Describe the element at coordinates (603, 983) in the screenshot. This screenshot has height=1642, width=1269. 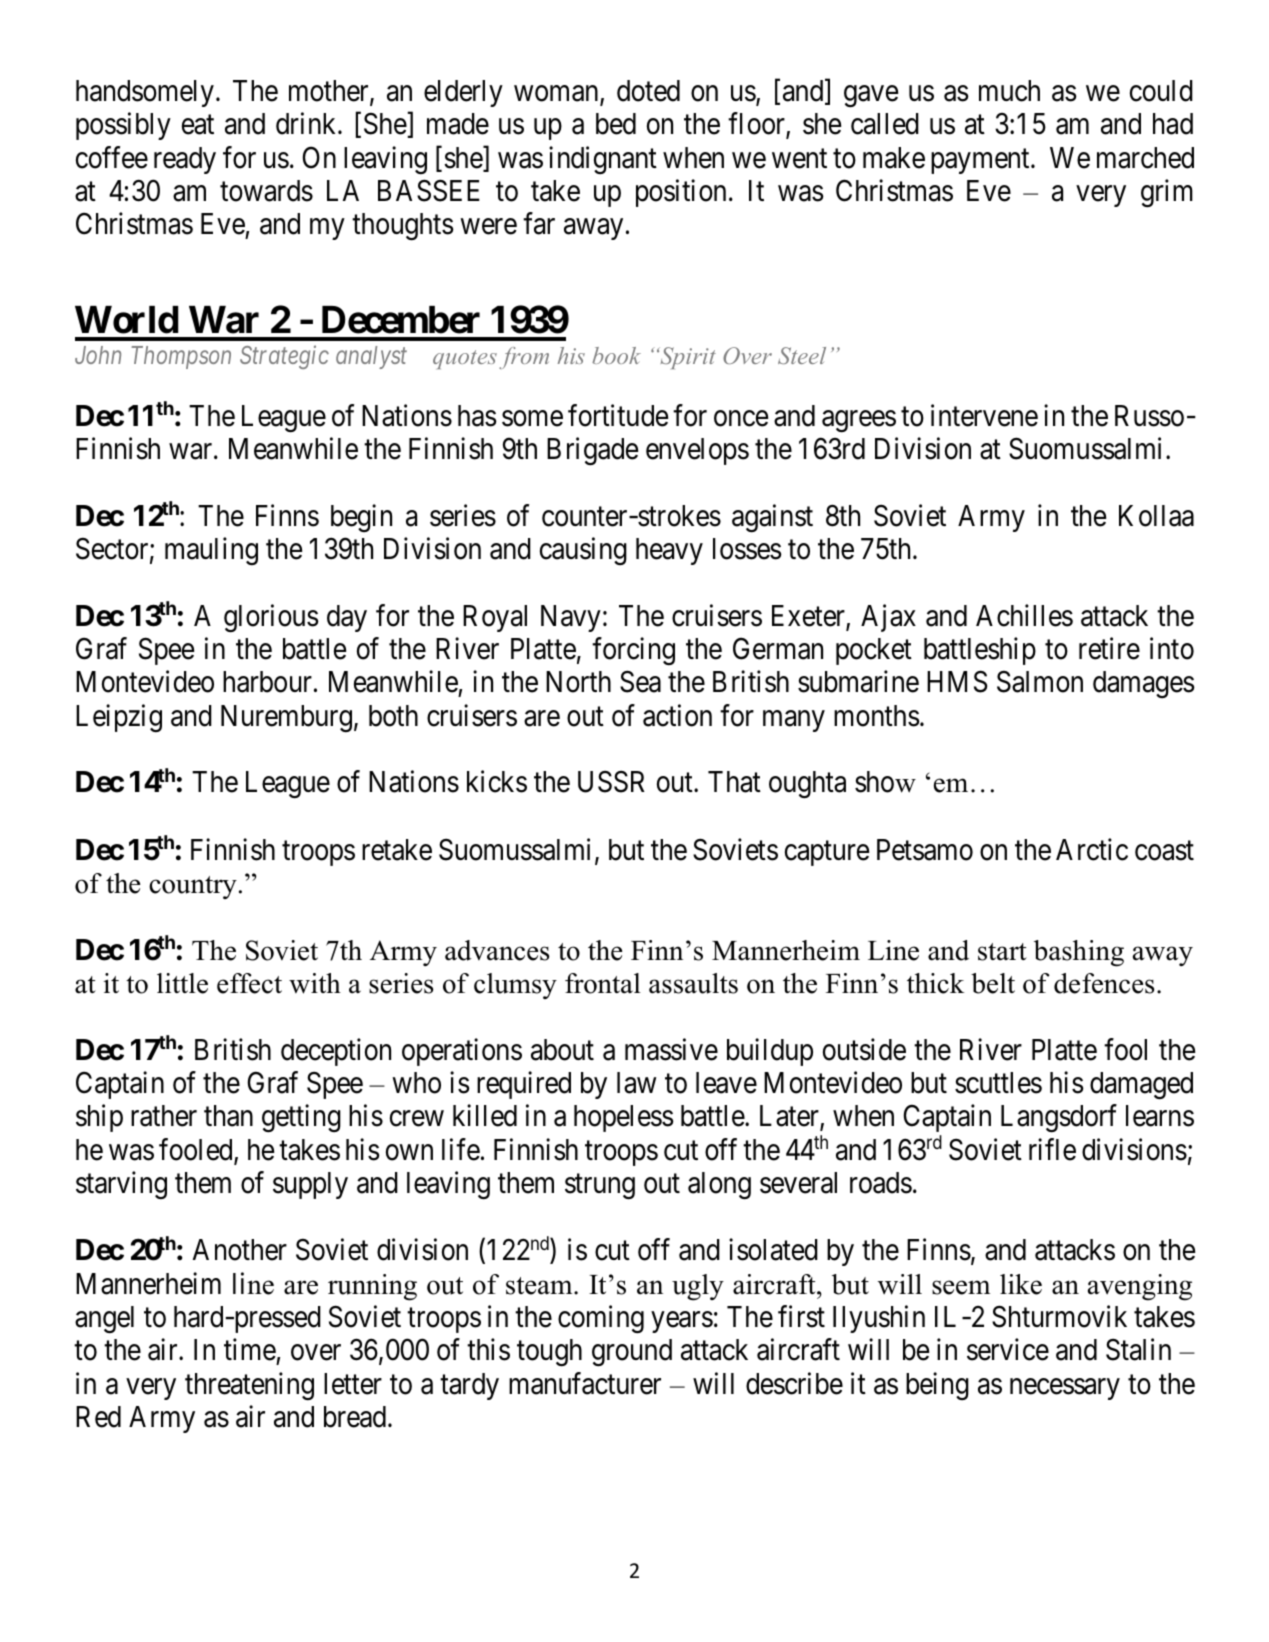
I see `frontal` at that location.
